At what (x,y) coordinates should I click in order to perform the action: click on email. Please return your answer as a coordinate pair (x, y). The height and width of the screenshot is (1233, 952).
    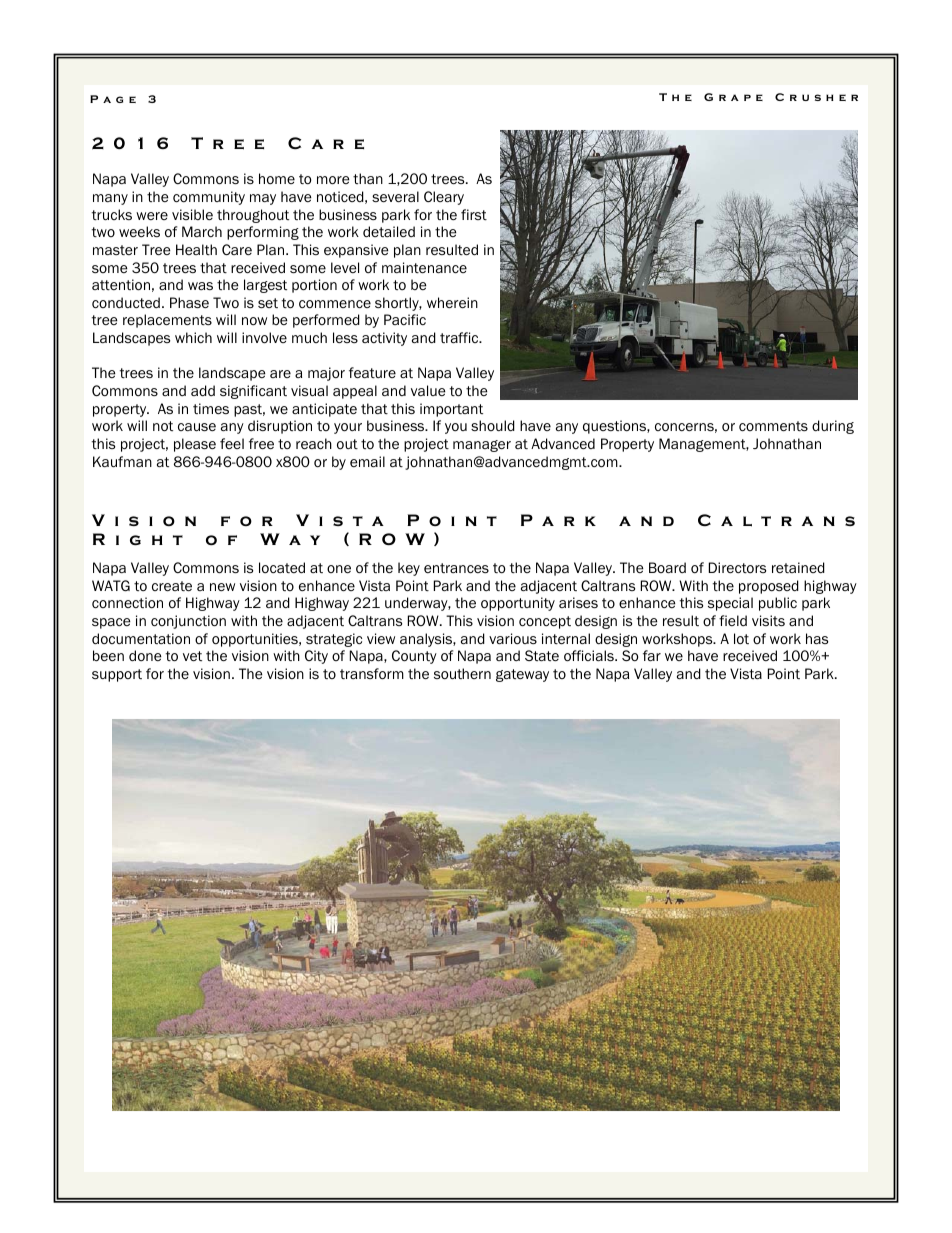
    Looking at the image, I should click on (367, 461).
